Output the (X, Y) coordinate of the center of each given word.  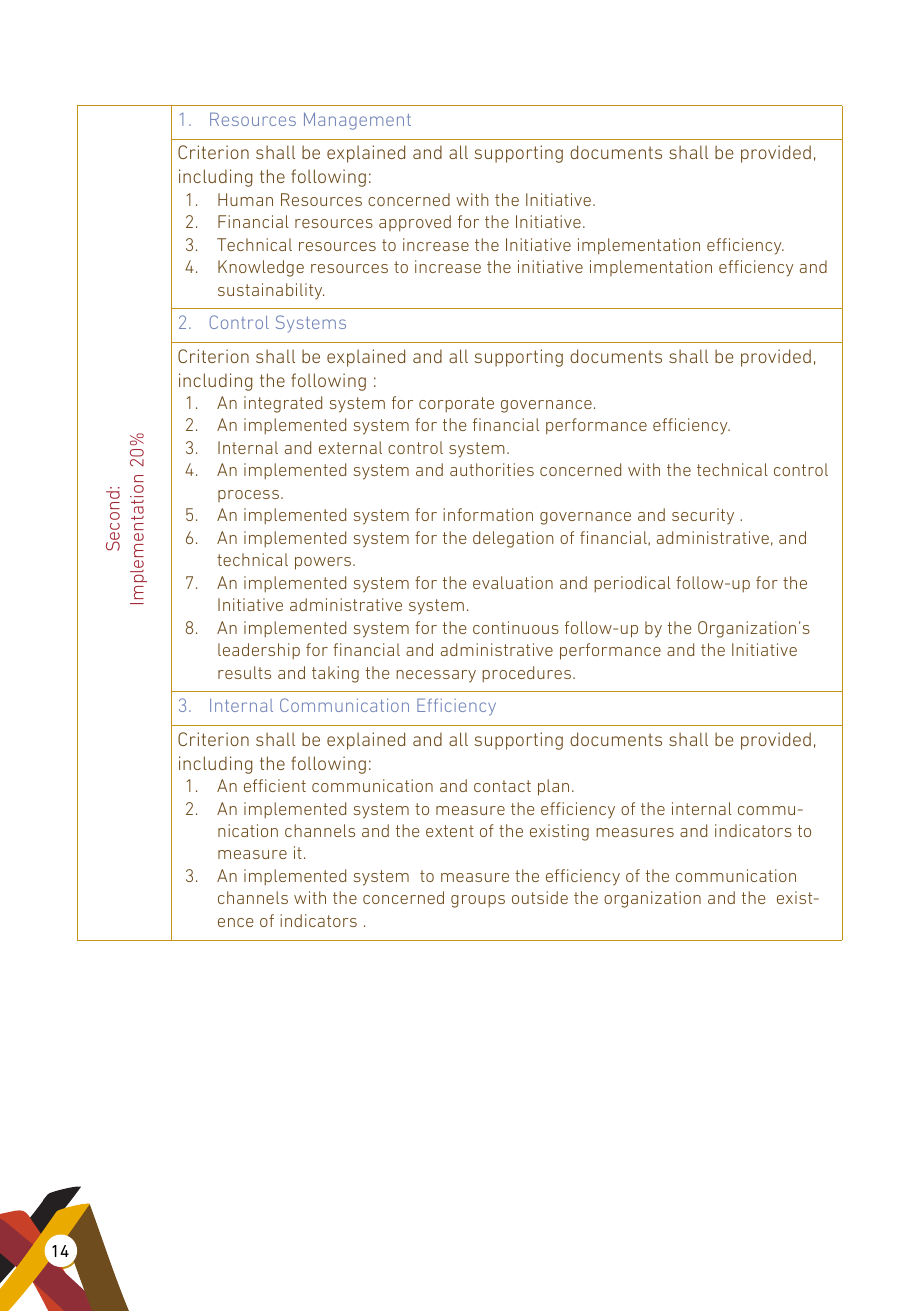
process (248, 496)
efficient (275, 785)
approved (415, 223)
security (703, 516)
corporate (456, 404)
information (488, 514)
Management (357, 121)
